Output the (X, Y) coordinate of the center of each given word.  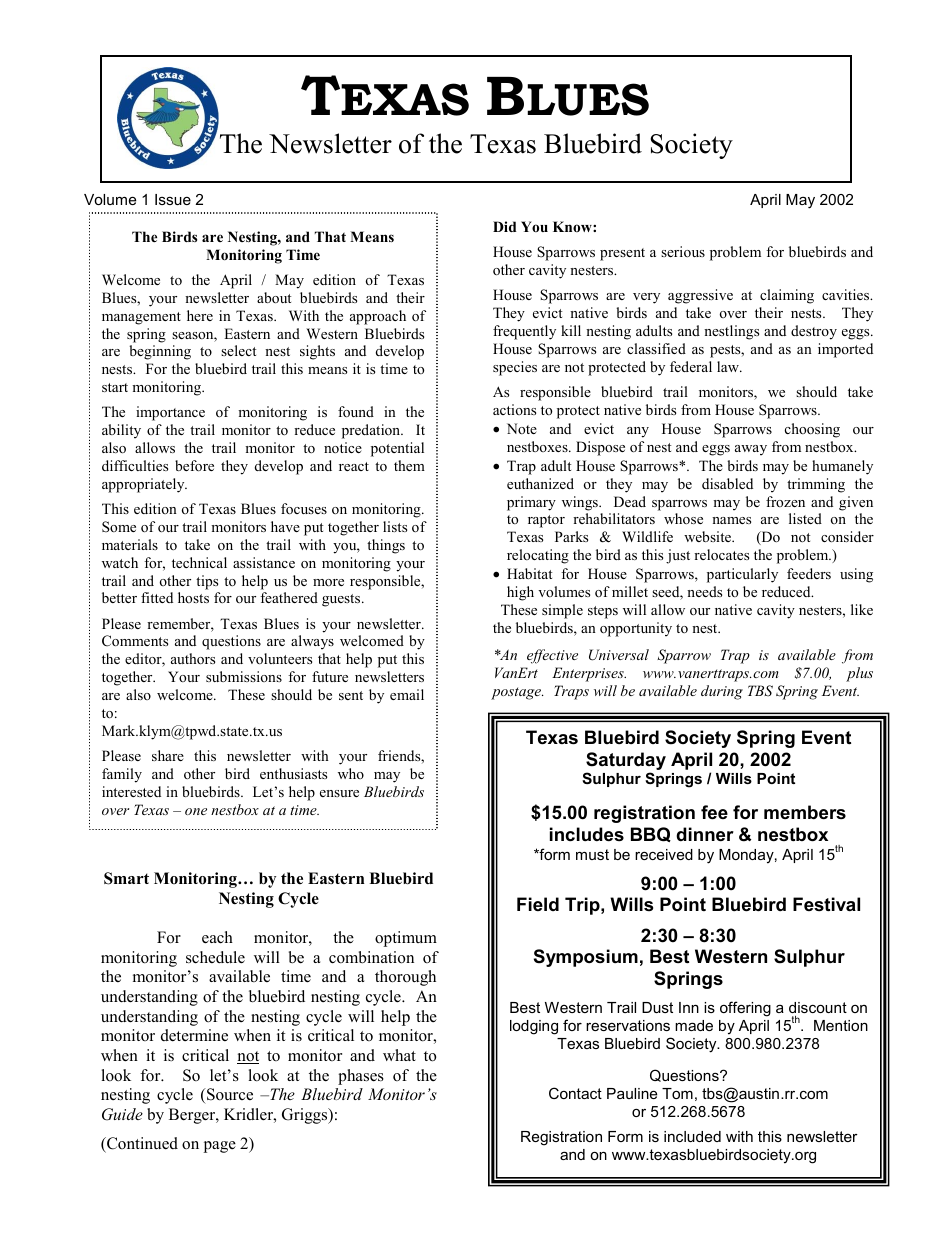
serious (683, 251)
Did (505, 226)
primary (531, 503)
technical (199, 562)
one (196, 811)
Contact (575, 1093)
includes (587, 834)
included (692, 1136)
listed (805, 518)
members (805, 812)
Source (229, 1094)
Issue (173, 199)
